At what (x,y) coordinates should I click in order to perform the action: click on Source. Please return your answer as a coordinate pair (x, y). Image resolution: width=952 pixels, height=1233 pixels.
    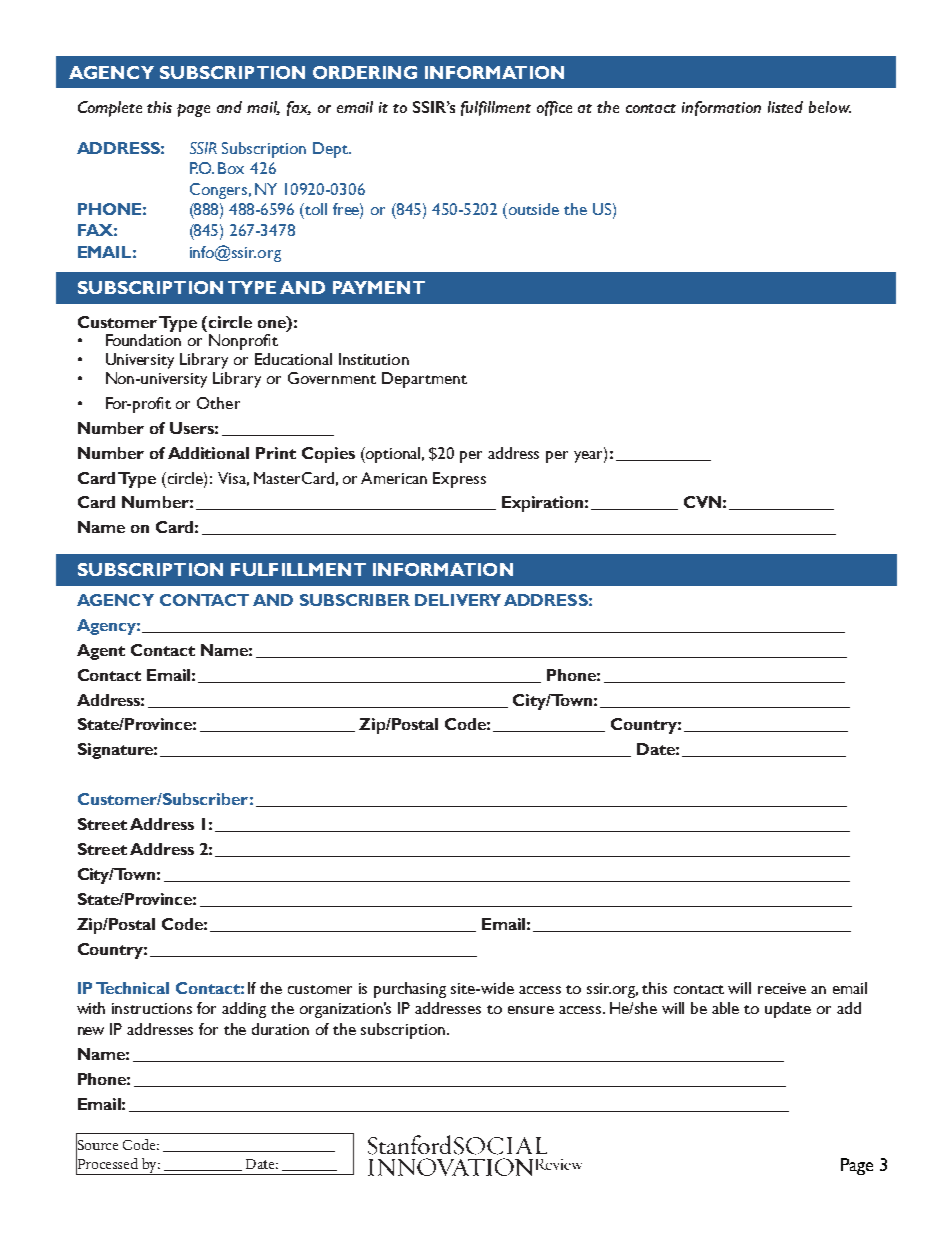
    Looking at the image, I should click on (97, 1145).
